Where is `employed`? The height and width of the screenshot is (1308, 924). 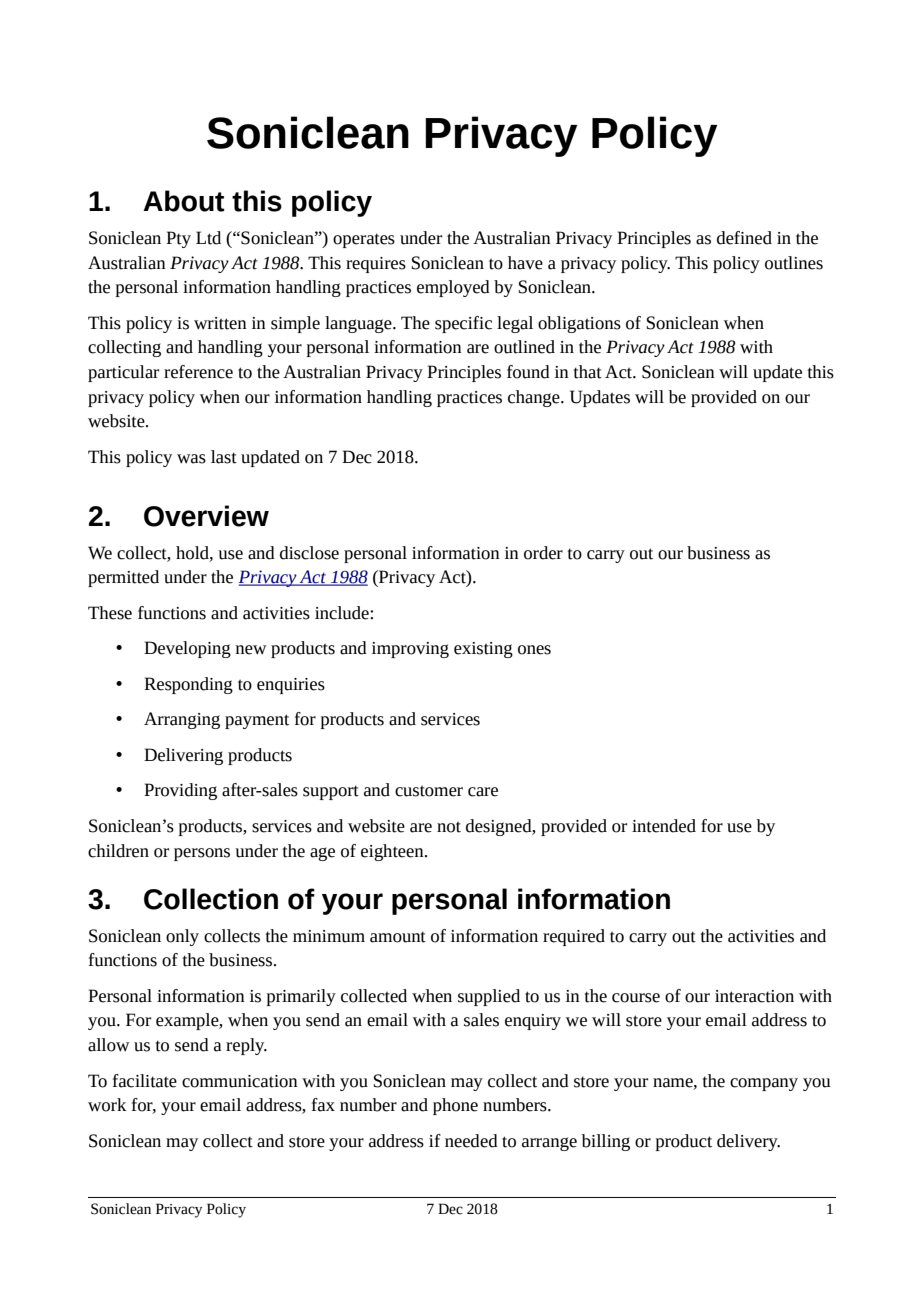
employed is located at coordinates (453, 288).
